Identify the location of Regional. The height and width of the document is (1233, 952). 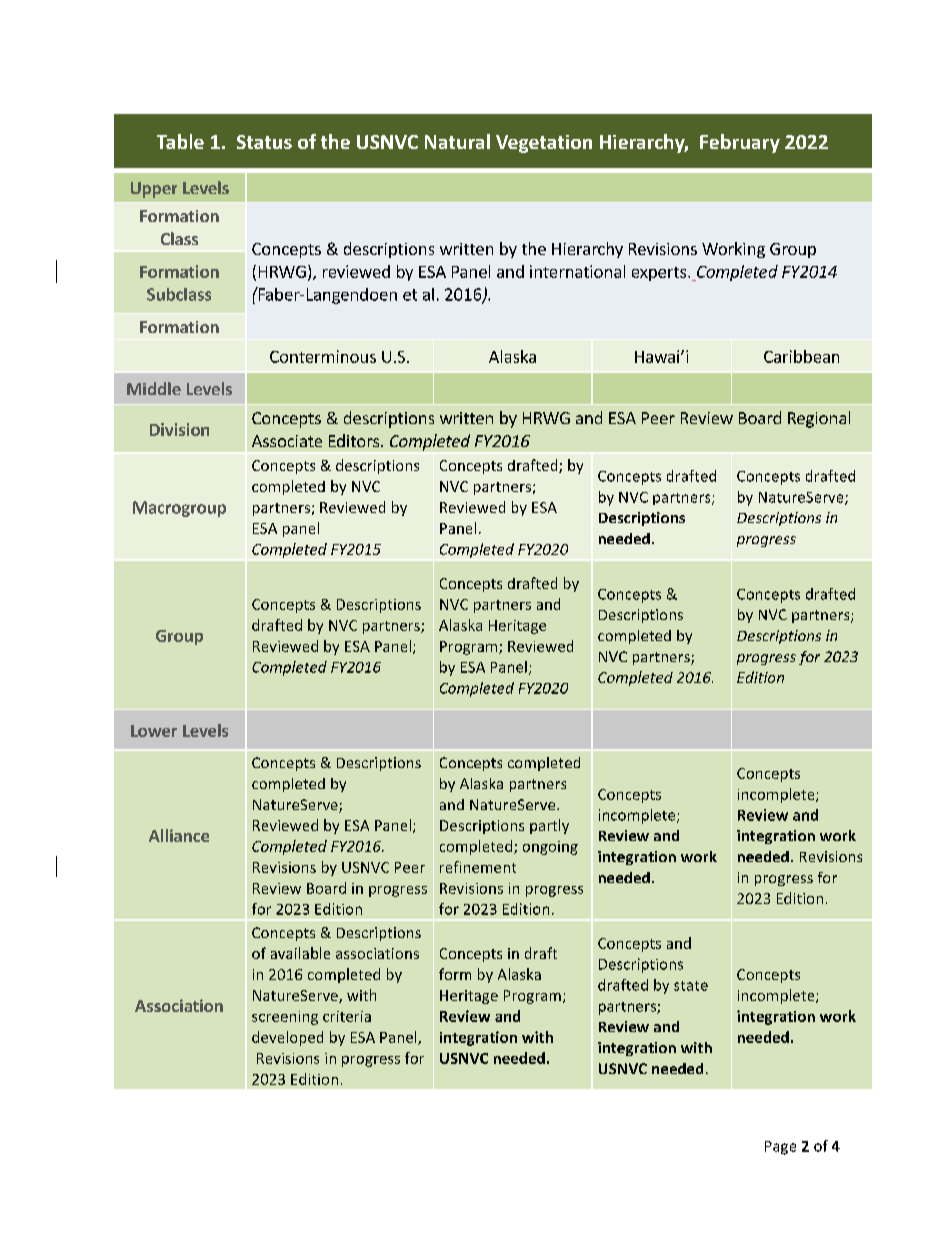
(819, 419).
